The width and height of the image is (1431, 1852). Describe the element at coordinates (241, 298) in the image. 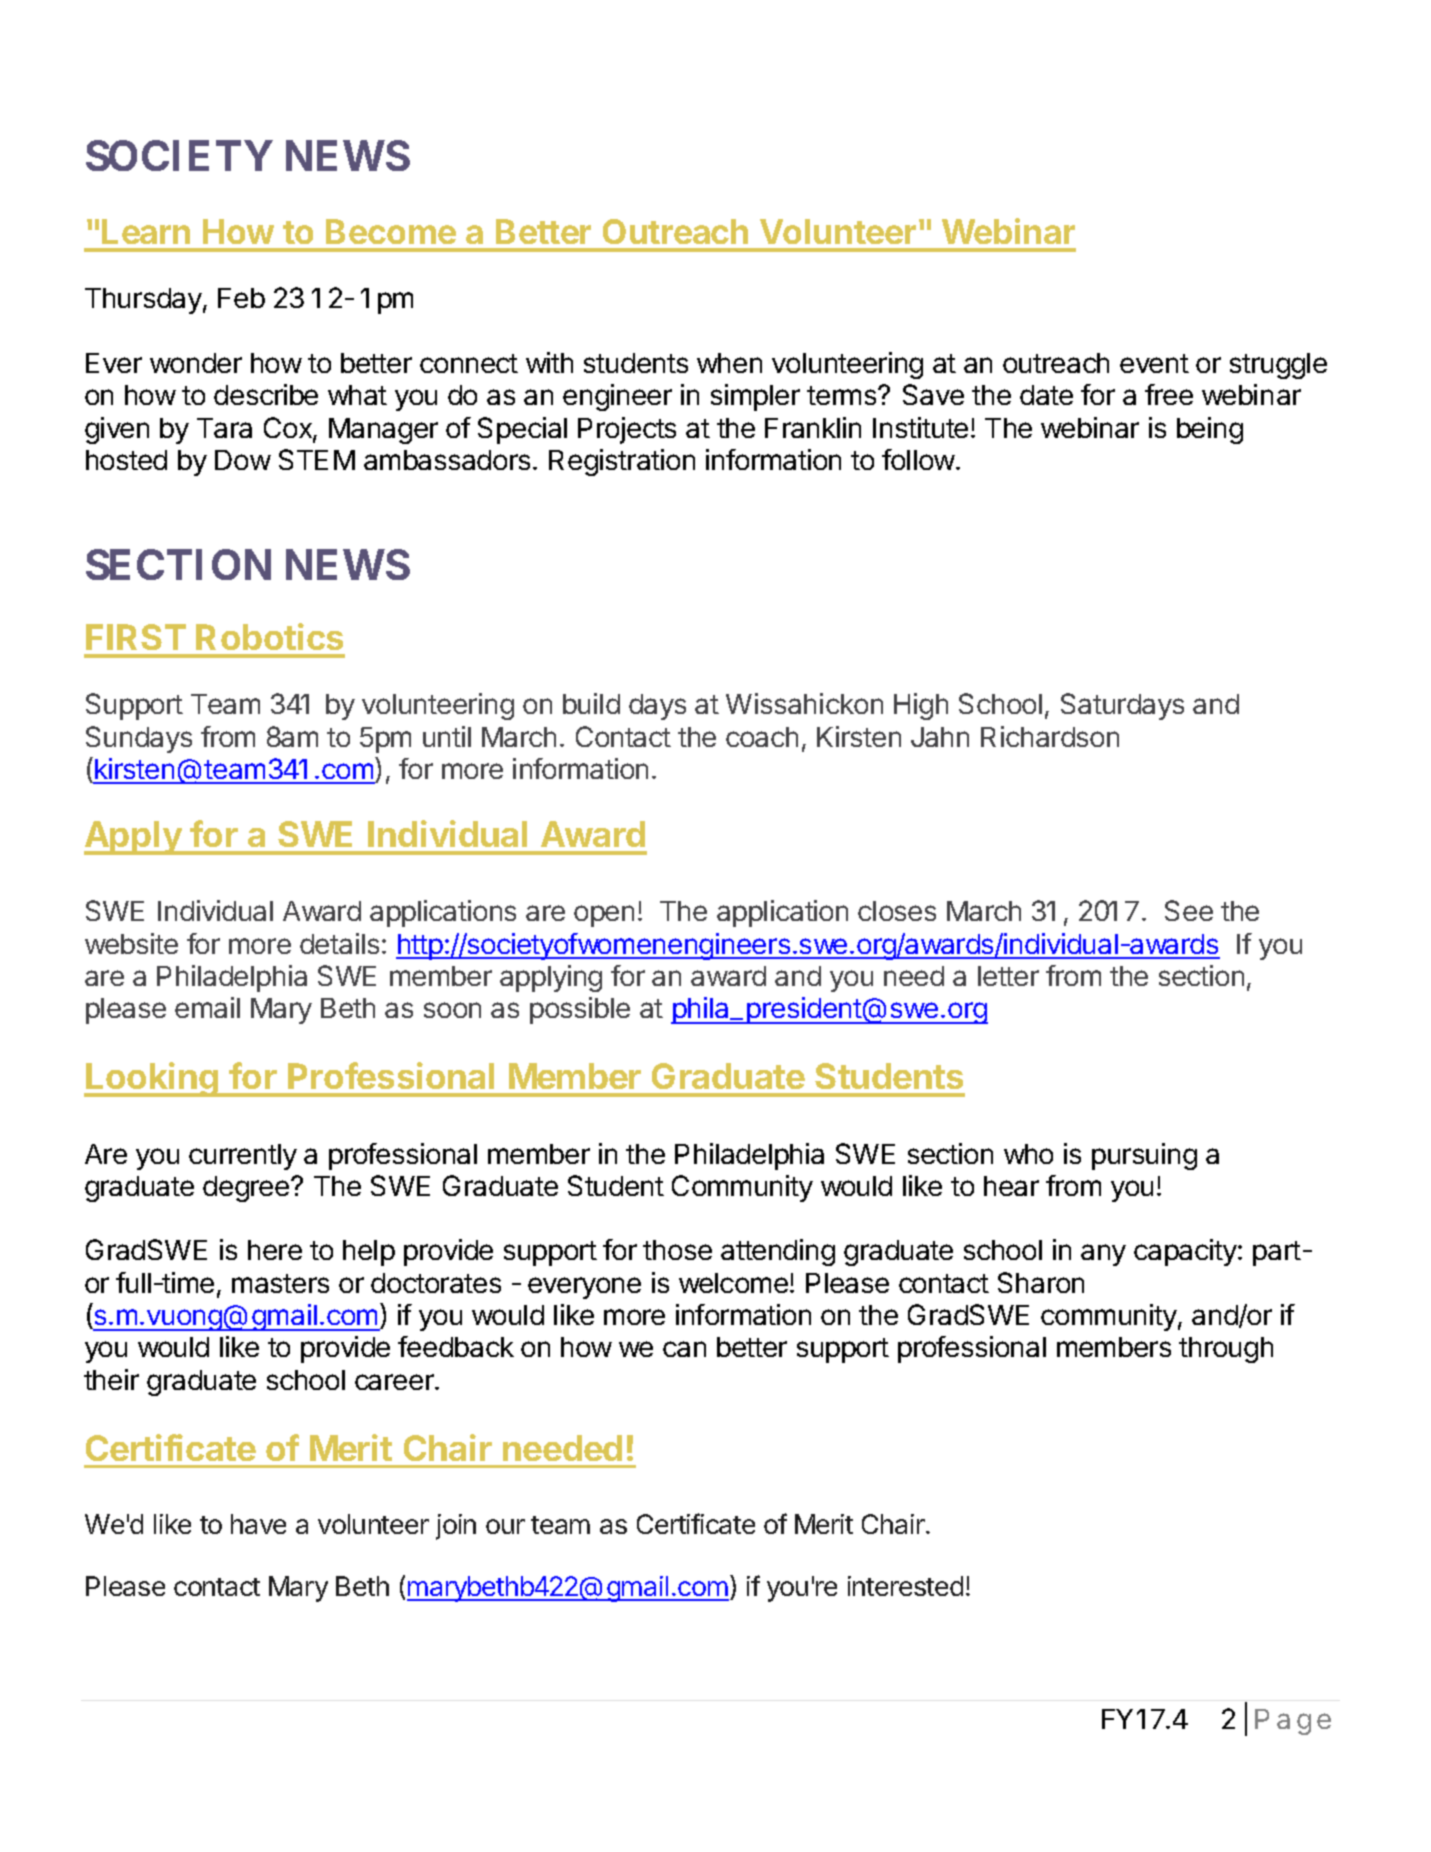

I see `Feb` at that location.
